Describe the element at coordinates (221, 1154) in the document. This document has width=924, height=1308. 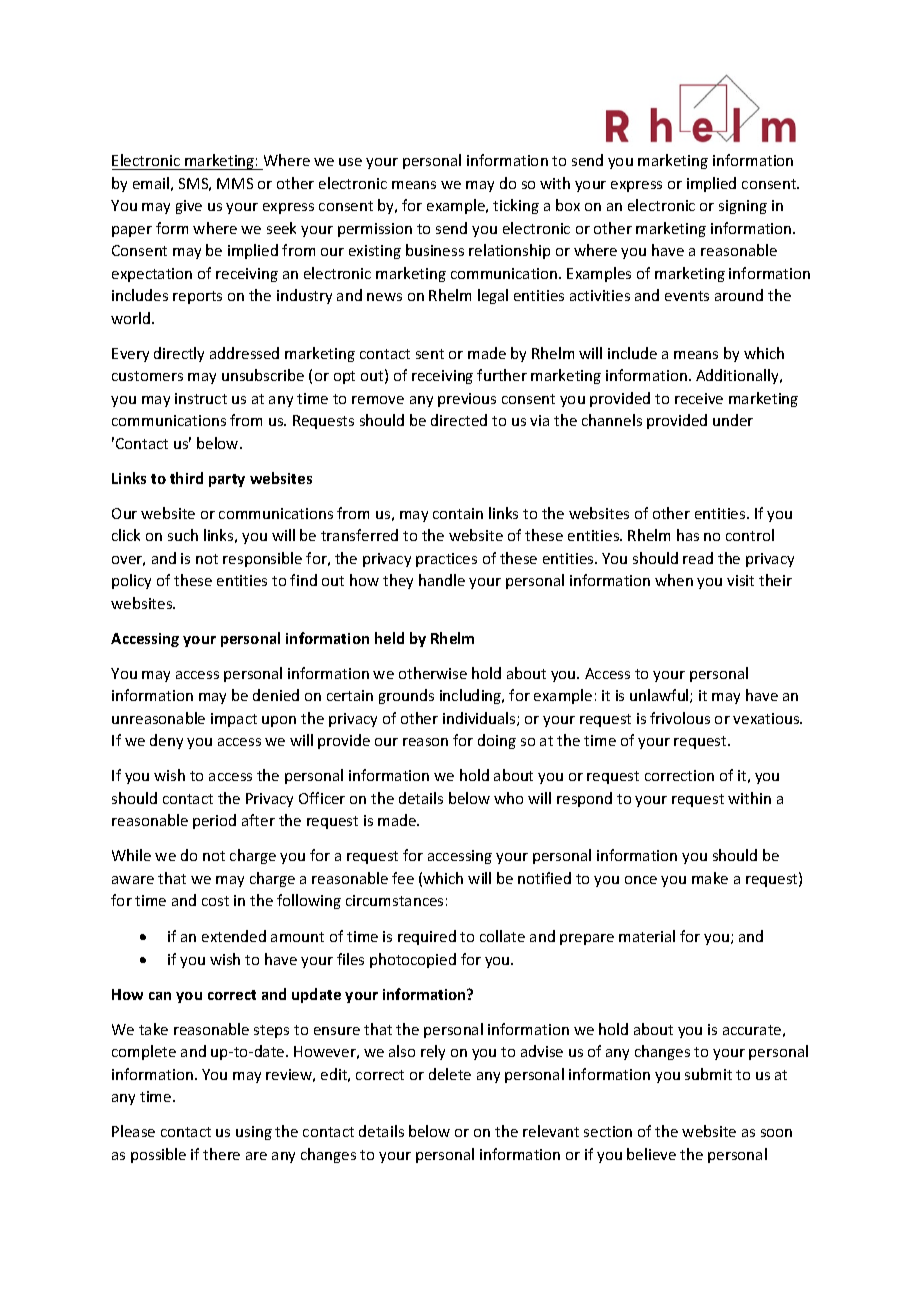
I see `there` at that location.
